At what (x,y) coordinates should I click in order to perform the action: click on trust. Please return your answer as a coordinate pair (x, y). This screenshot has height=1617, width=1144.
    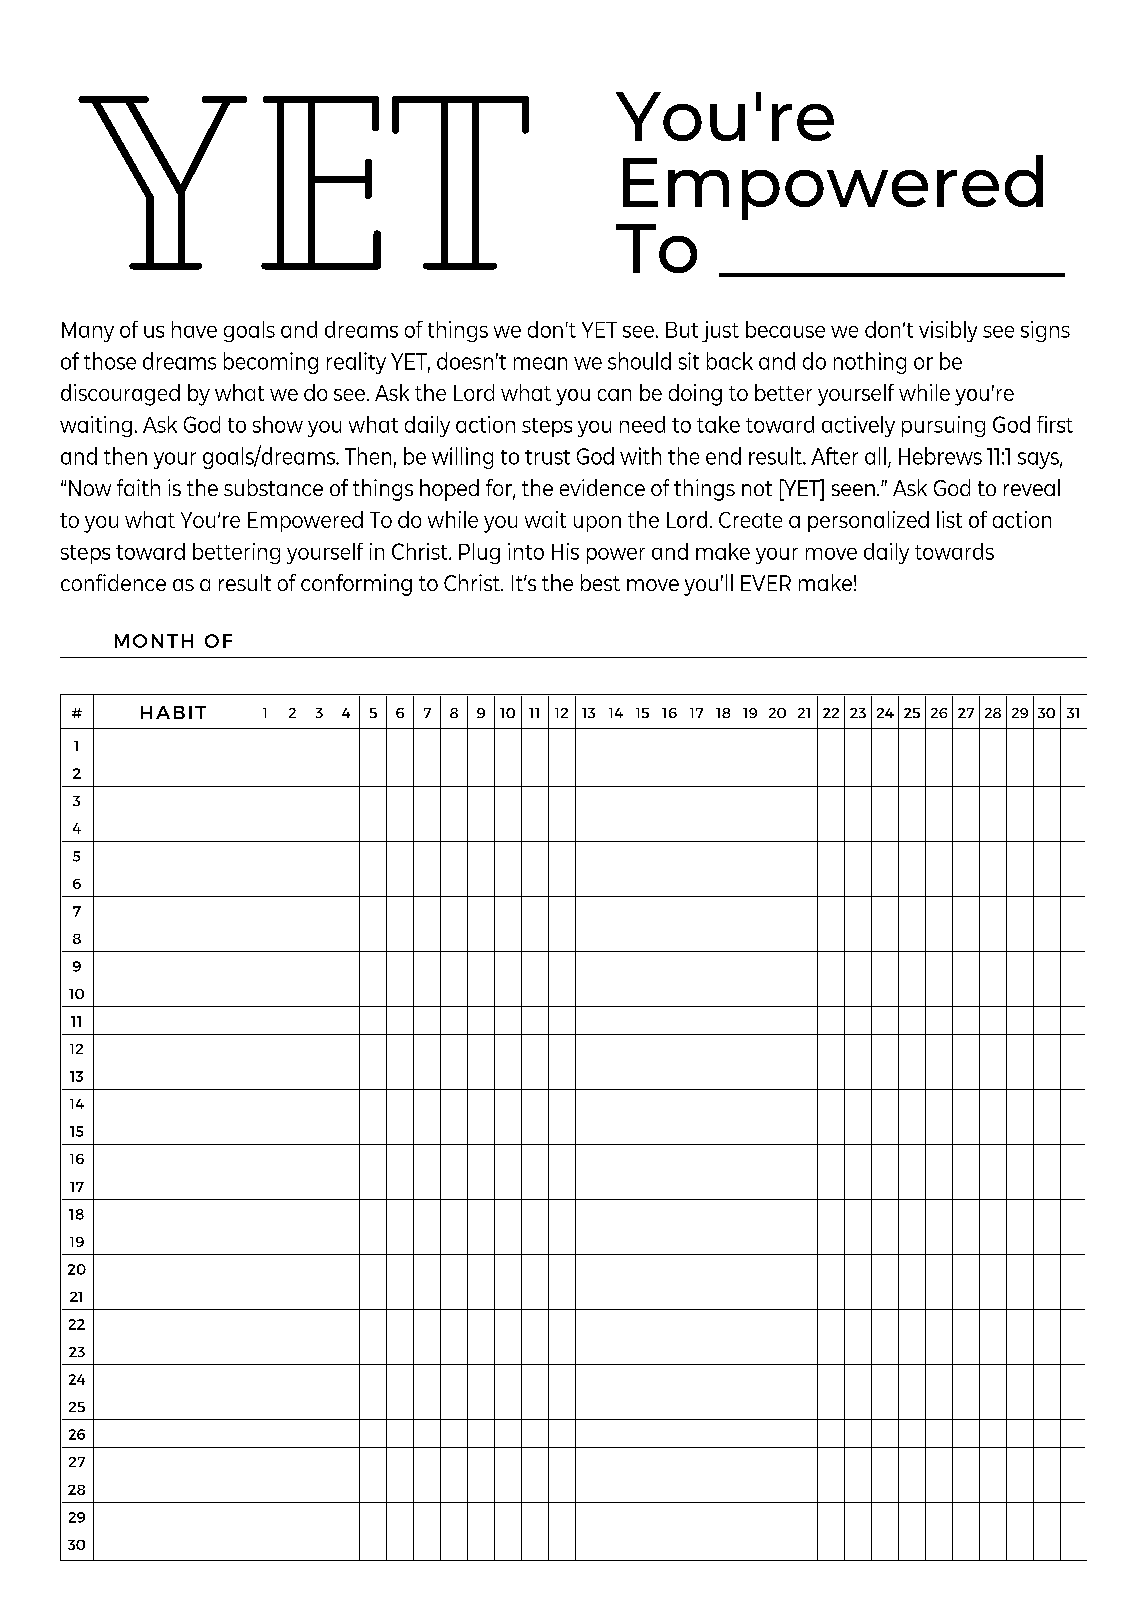
    Looking at the image, I should click on (547, 457).
